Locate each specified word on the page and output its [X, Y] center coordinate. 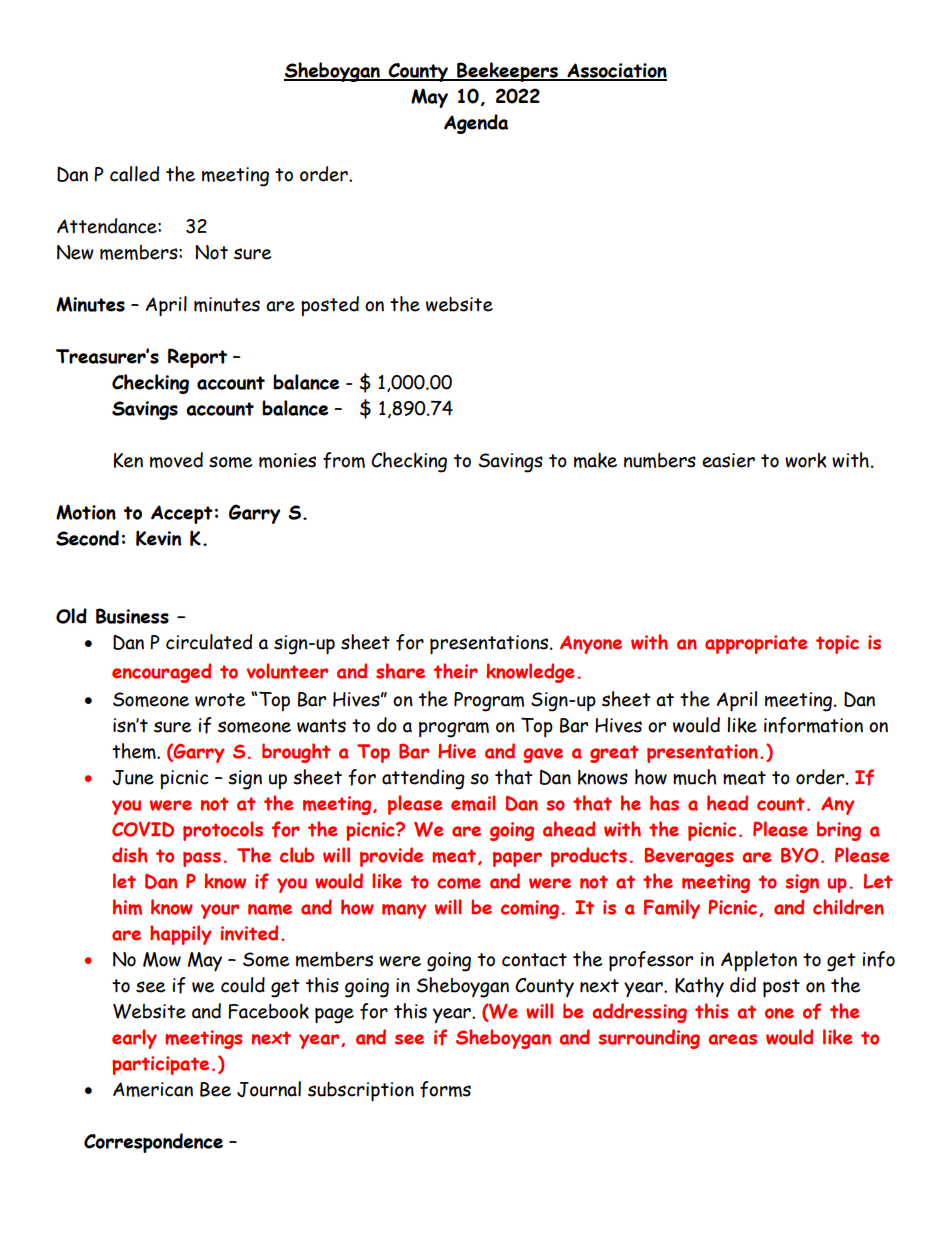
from [344, 460]
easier [728, 460]
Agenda [476, 124]
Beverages [688, 857]
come [459, 883]
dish [130, 855]
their [456, 671]
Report [197, 358]
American [153, 1089]
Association [616, 71]
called [134, 174]
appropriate [756, 644]
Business [132, 616]
